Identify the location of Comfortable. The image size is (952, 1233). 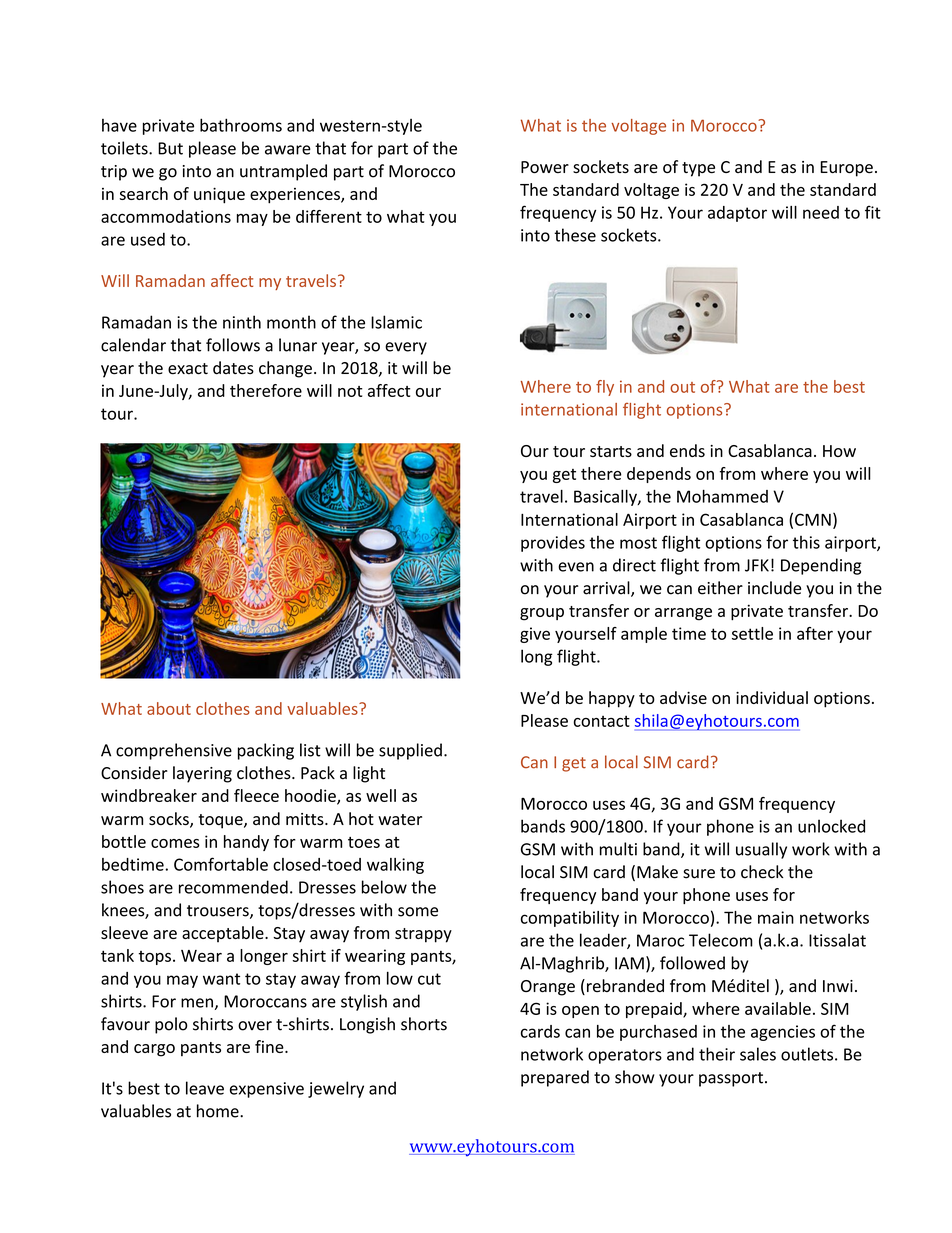
(221, 864).
